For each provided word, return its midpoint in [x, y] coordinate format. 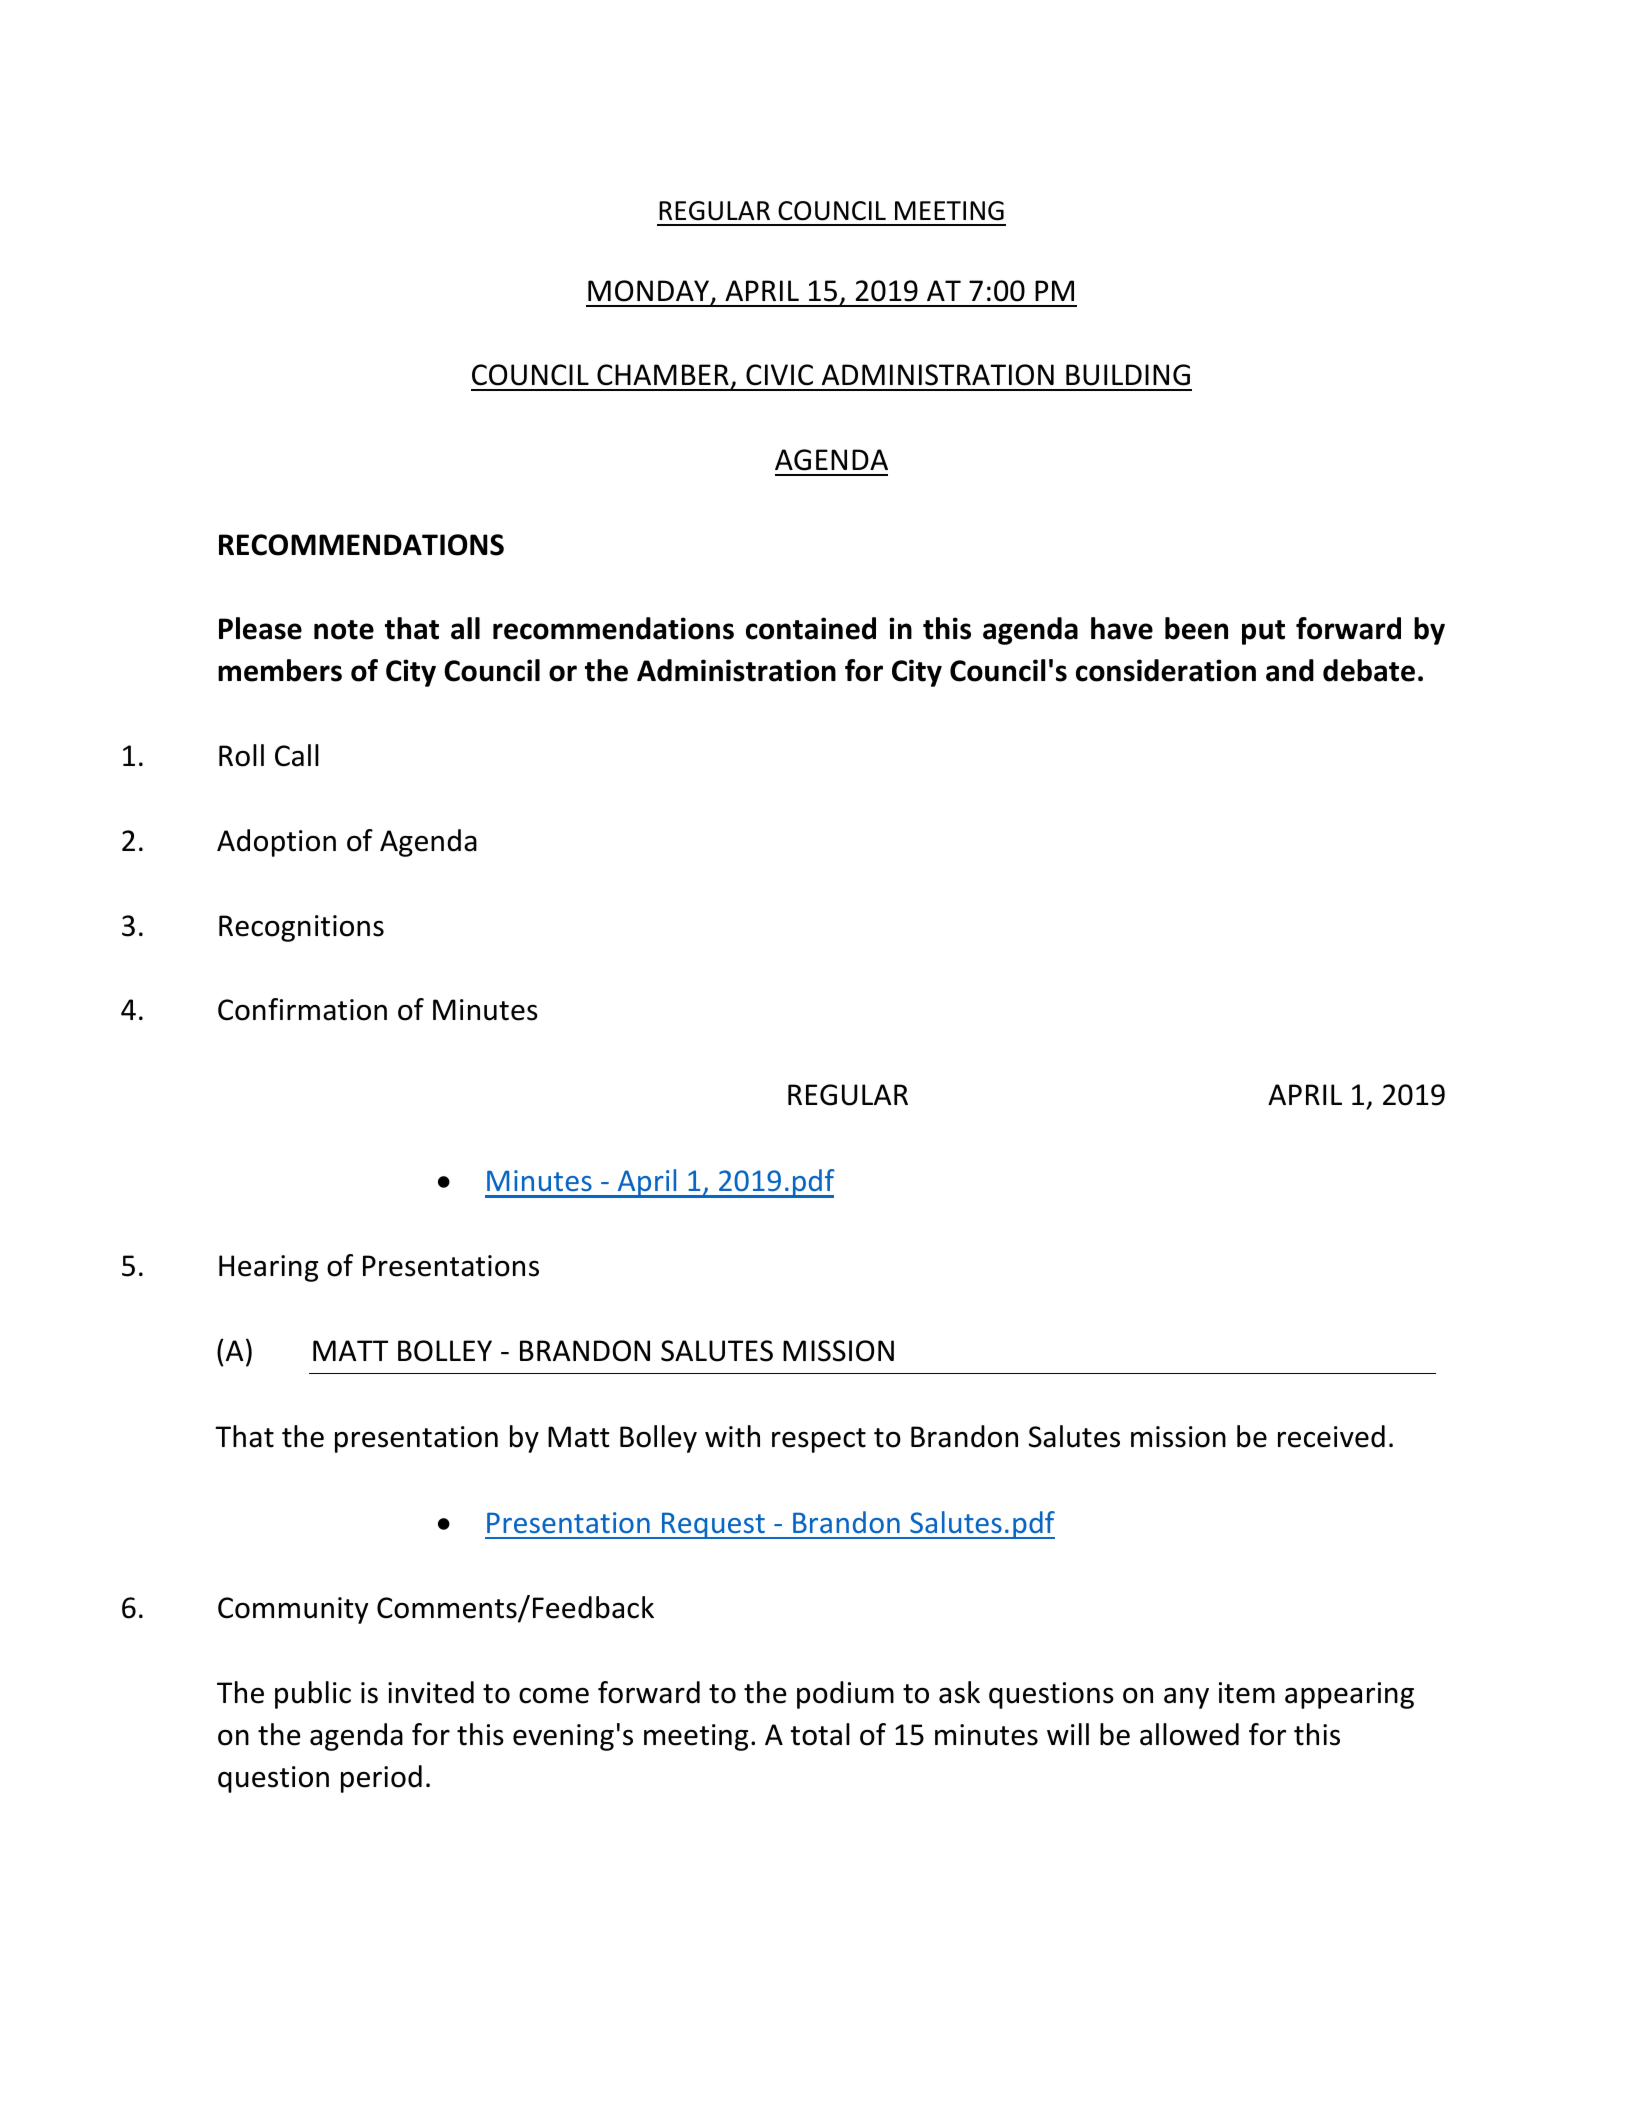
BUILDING [1128, 375]
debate [1369, 670]
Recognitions [301, 928]
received [1331, 1436]
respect [819, 1440]
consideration [1166, 670]
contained [811, 628]
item [1247, 1693]
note [344, 630]
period [381, 1779]
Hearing [268, 1268]
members [280, 670]
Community [293, 1610]
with [732, 1436]
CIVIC [779, 375]
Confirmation [302, 1009]
